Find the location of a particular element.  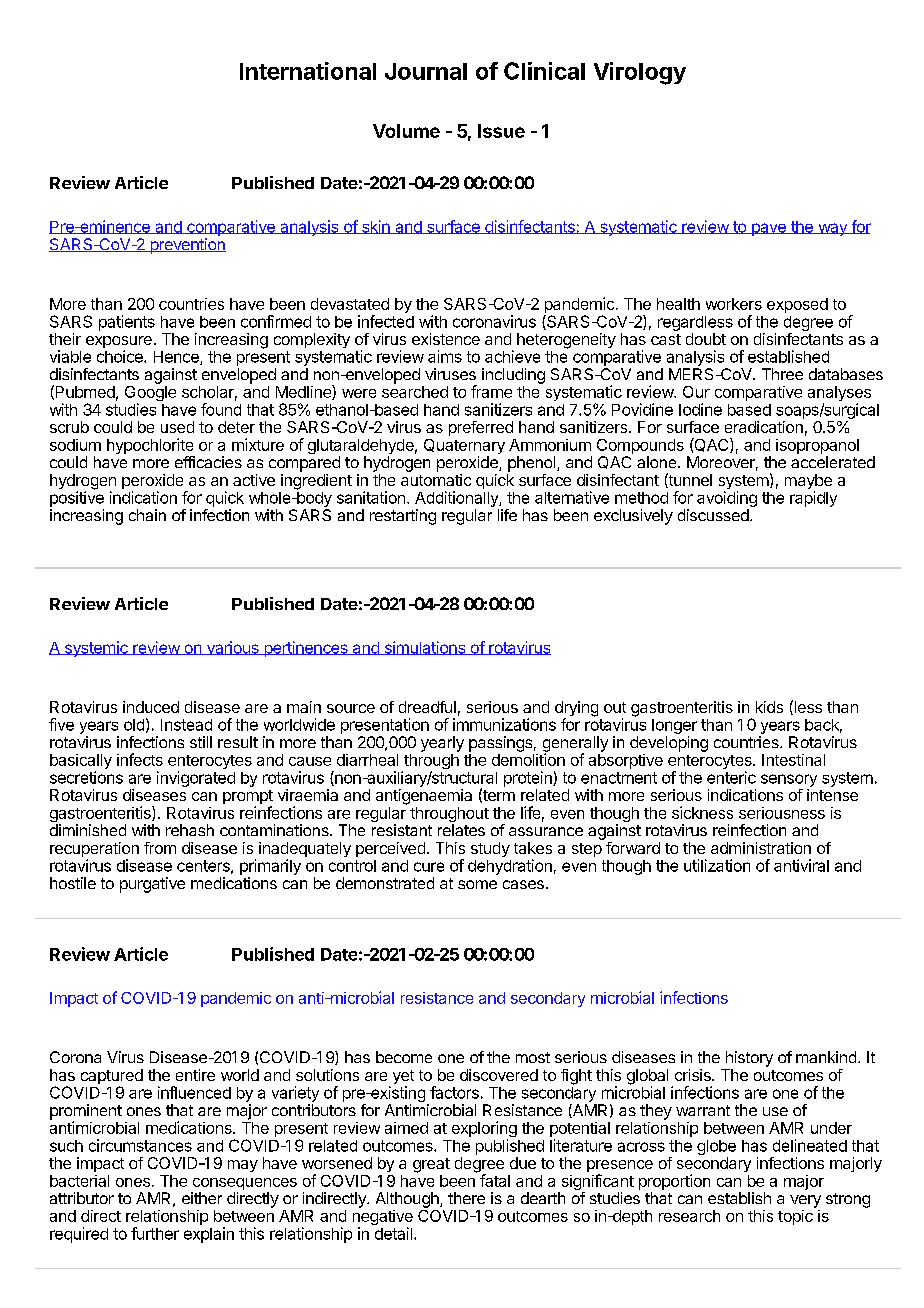

avoiding is located at coordinates (727, 500).
